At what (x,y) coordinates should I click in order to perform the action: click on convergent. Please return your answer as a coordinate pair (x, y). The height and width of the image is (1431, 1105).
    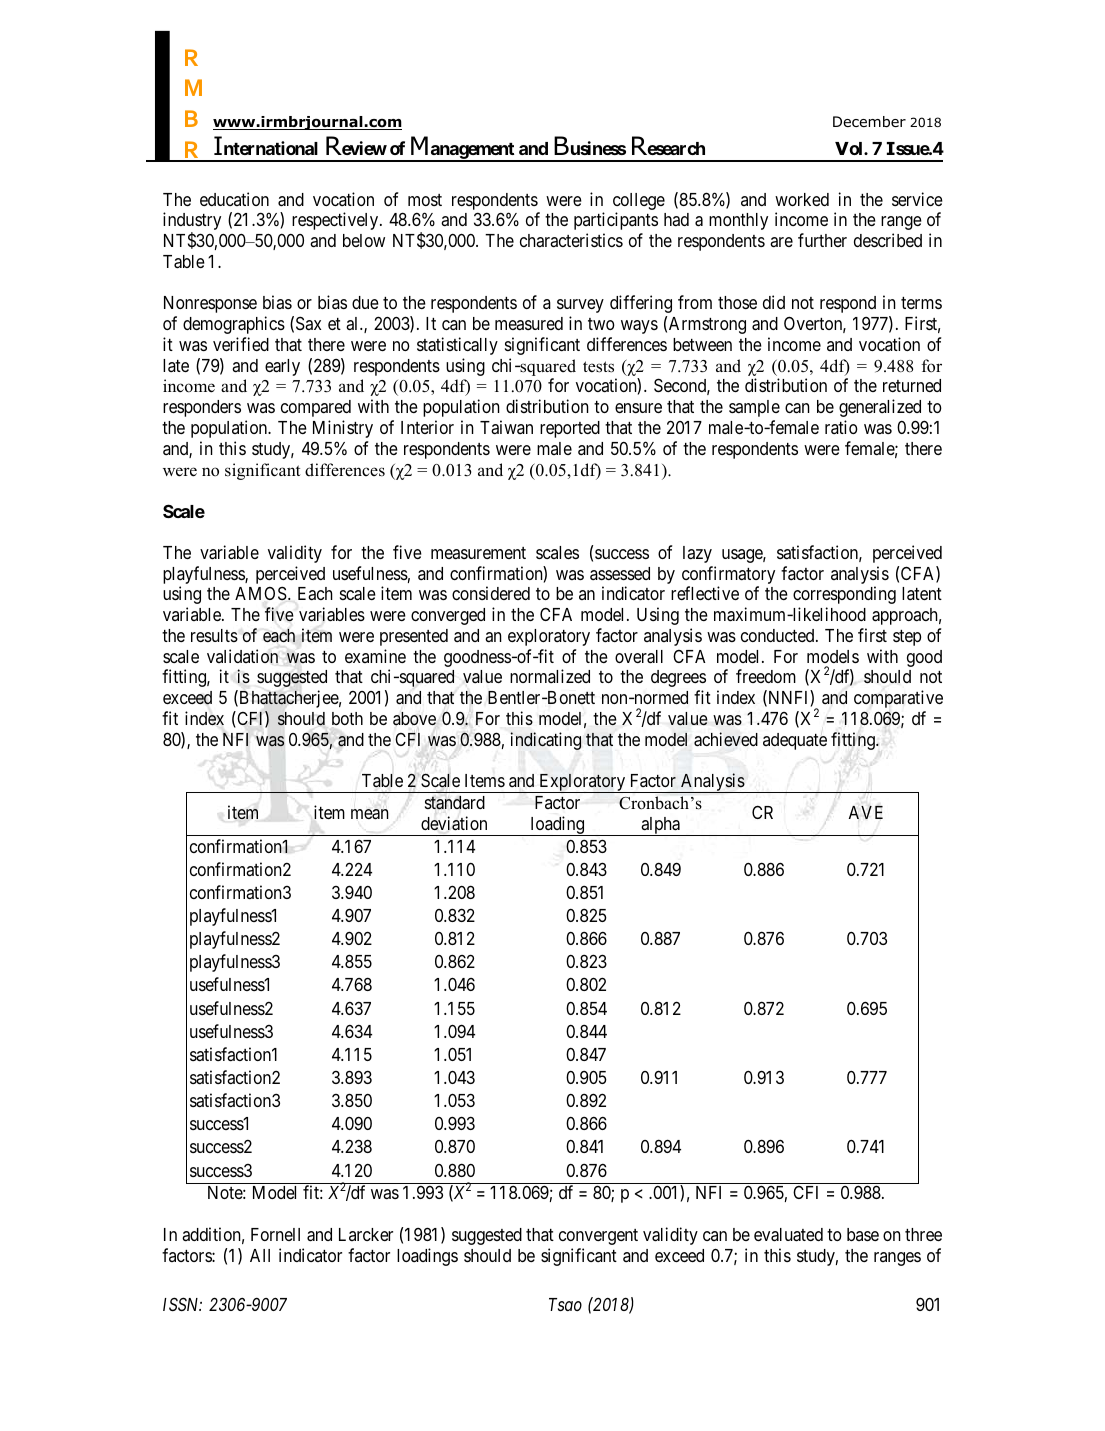
    Looking at the image, I should click on (598, 1237).
